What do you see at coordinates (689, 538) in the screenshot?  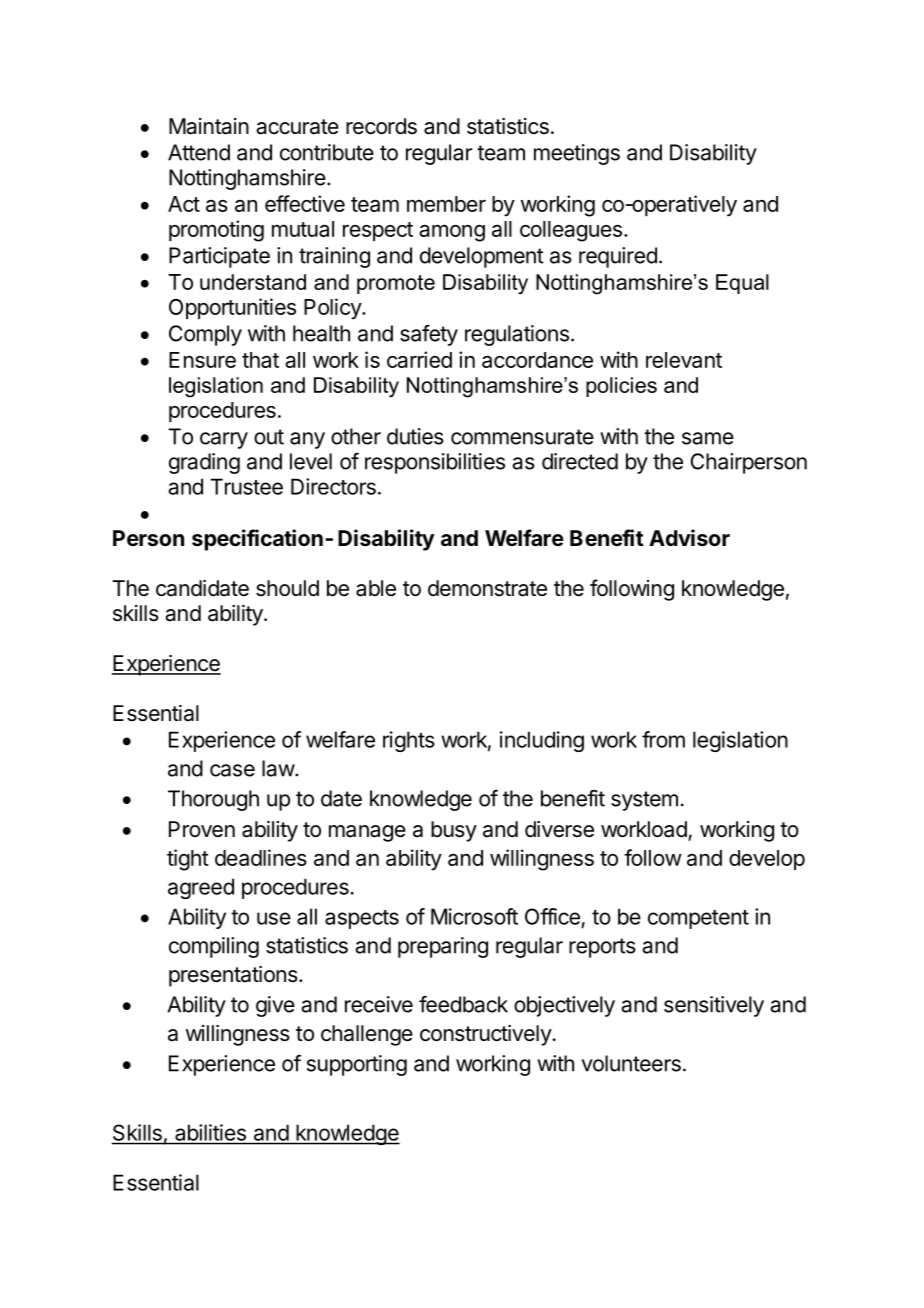 I see `Advisor` at bounding box center [689, 538].
